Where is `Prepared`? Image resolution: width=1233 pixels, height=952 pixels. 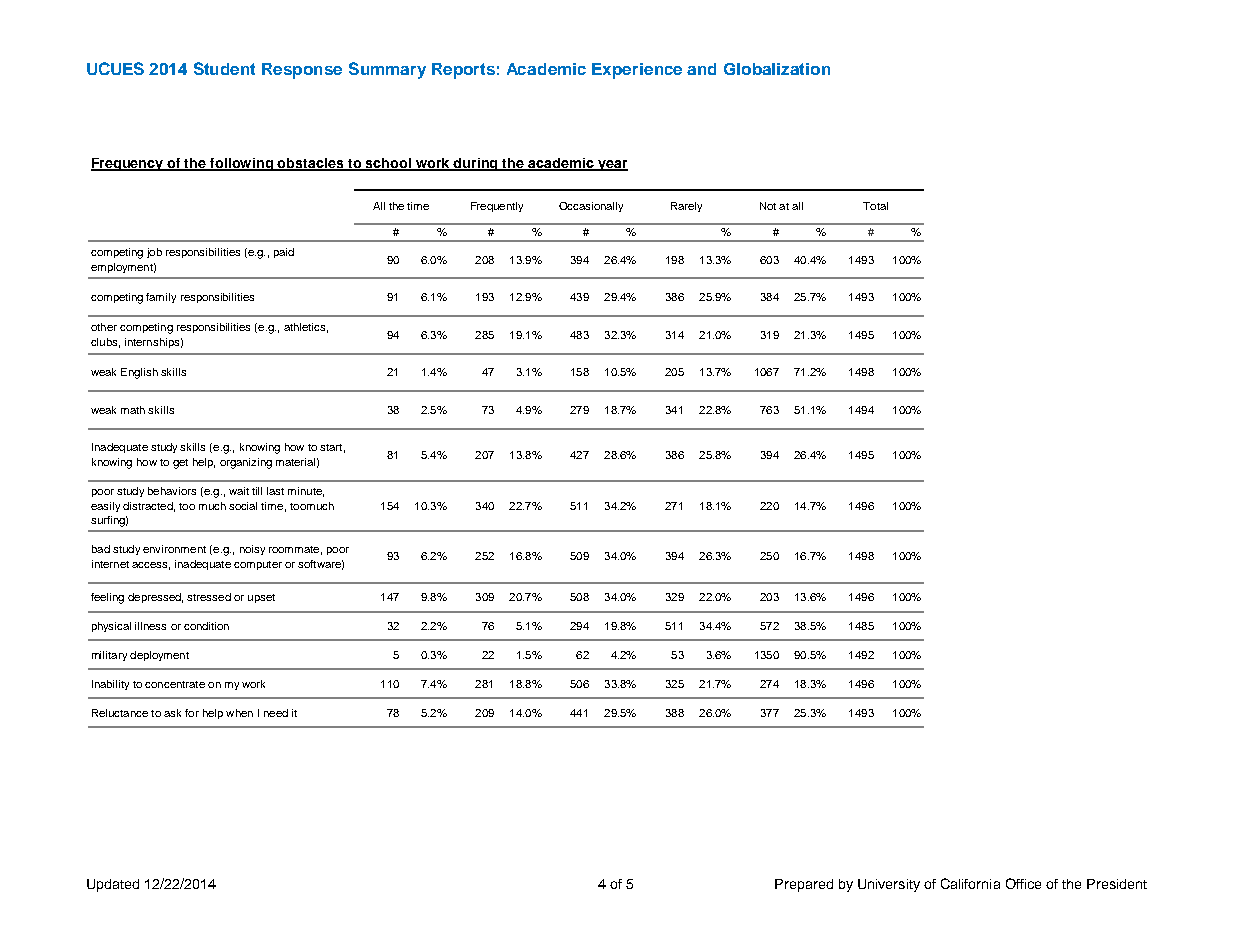
Prepared is located at coordinates (804, 885).
